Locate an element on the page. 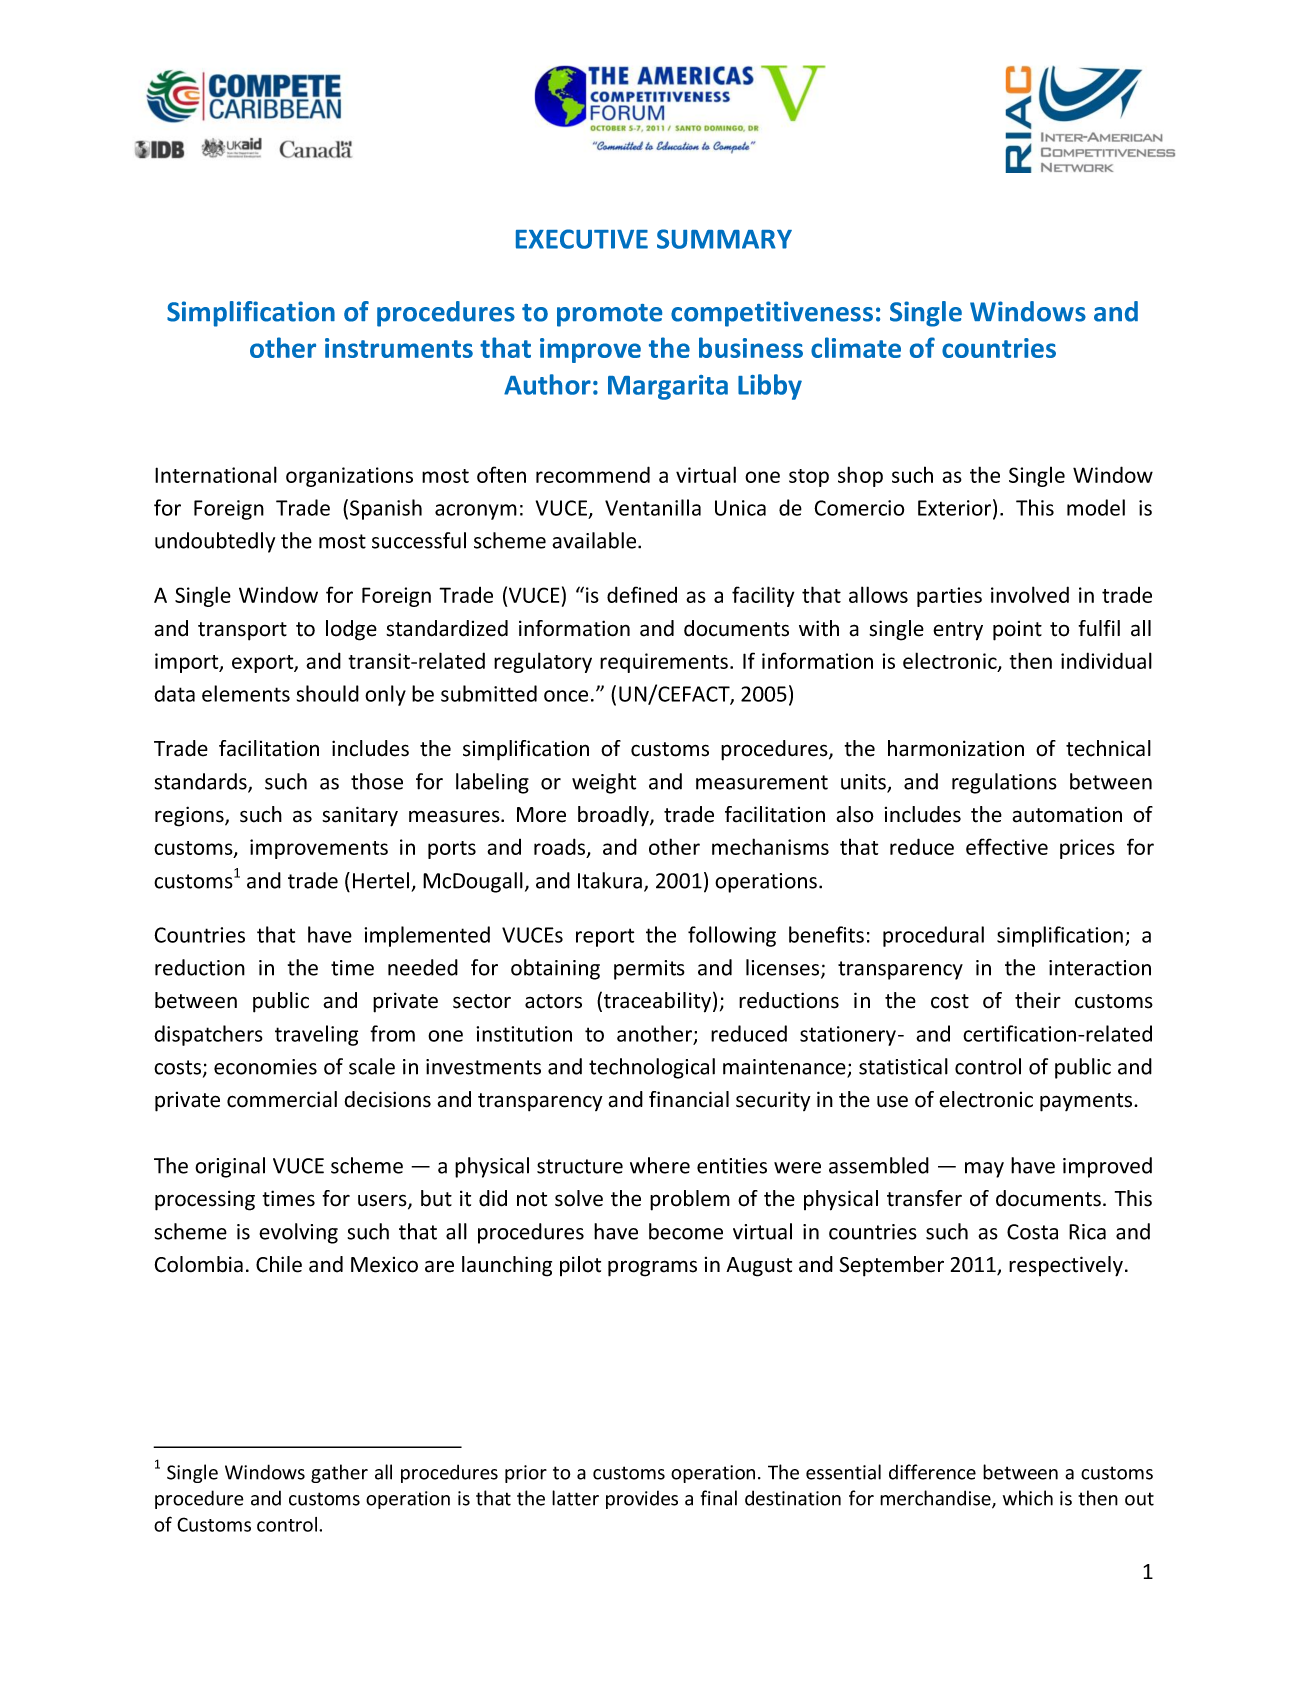 The height and width of the document is (1691, 1307). sanitary is located at coordinates (360, 816).
